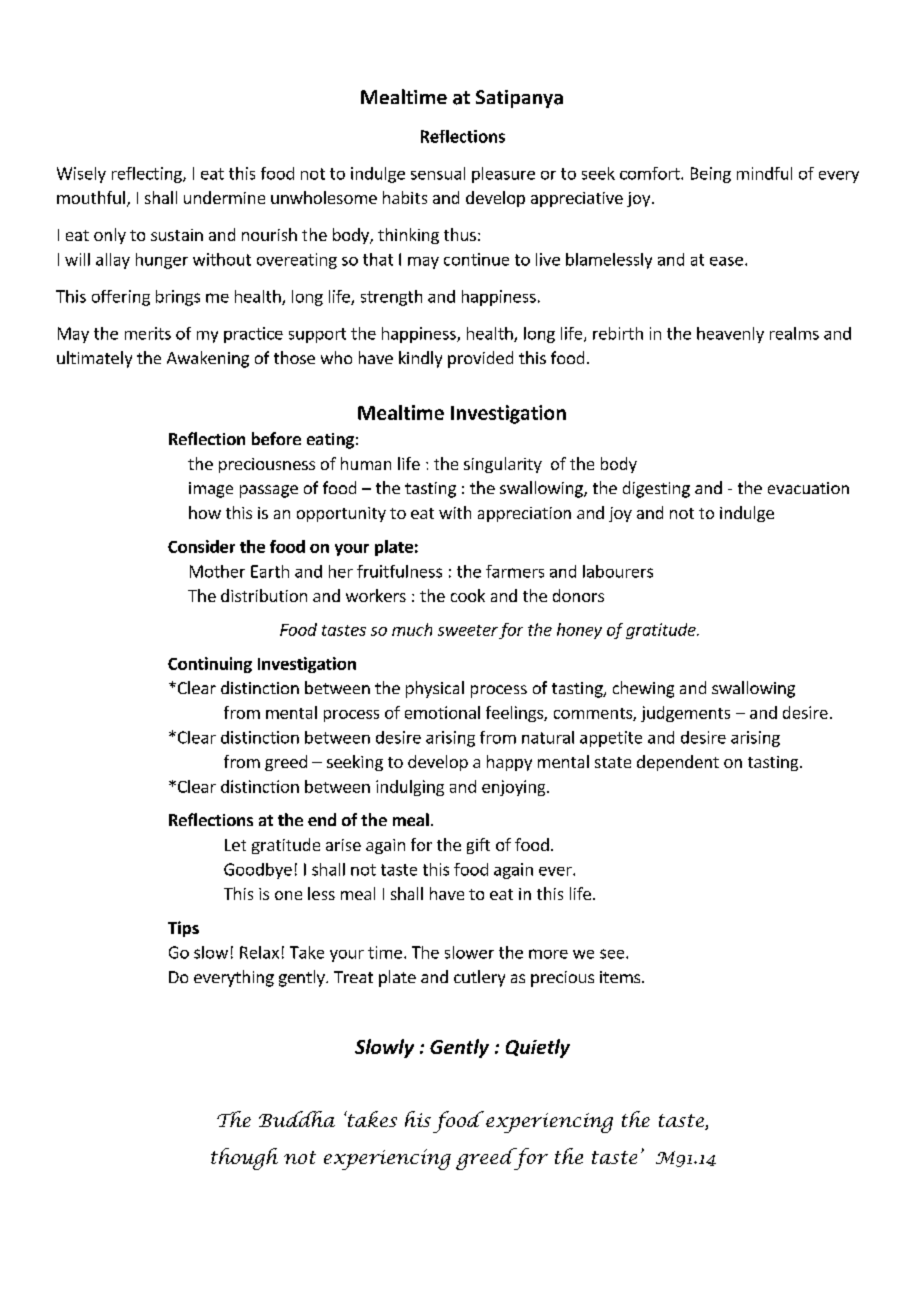  Describe the element at coordinates (478, 846) in the page. I see `gift` at that location.
